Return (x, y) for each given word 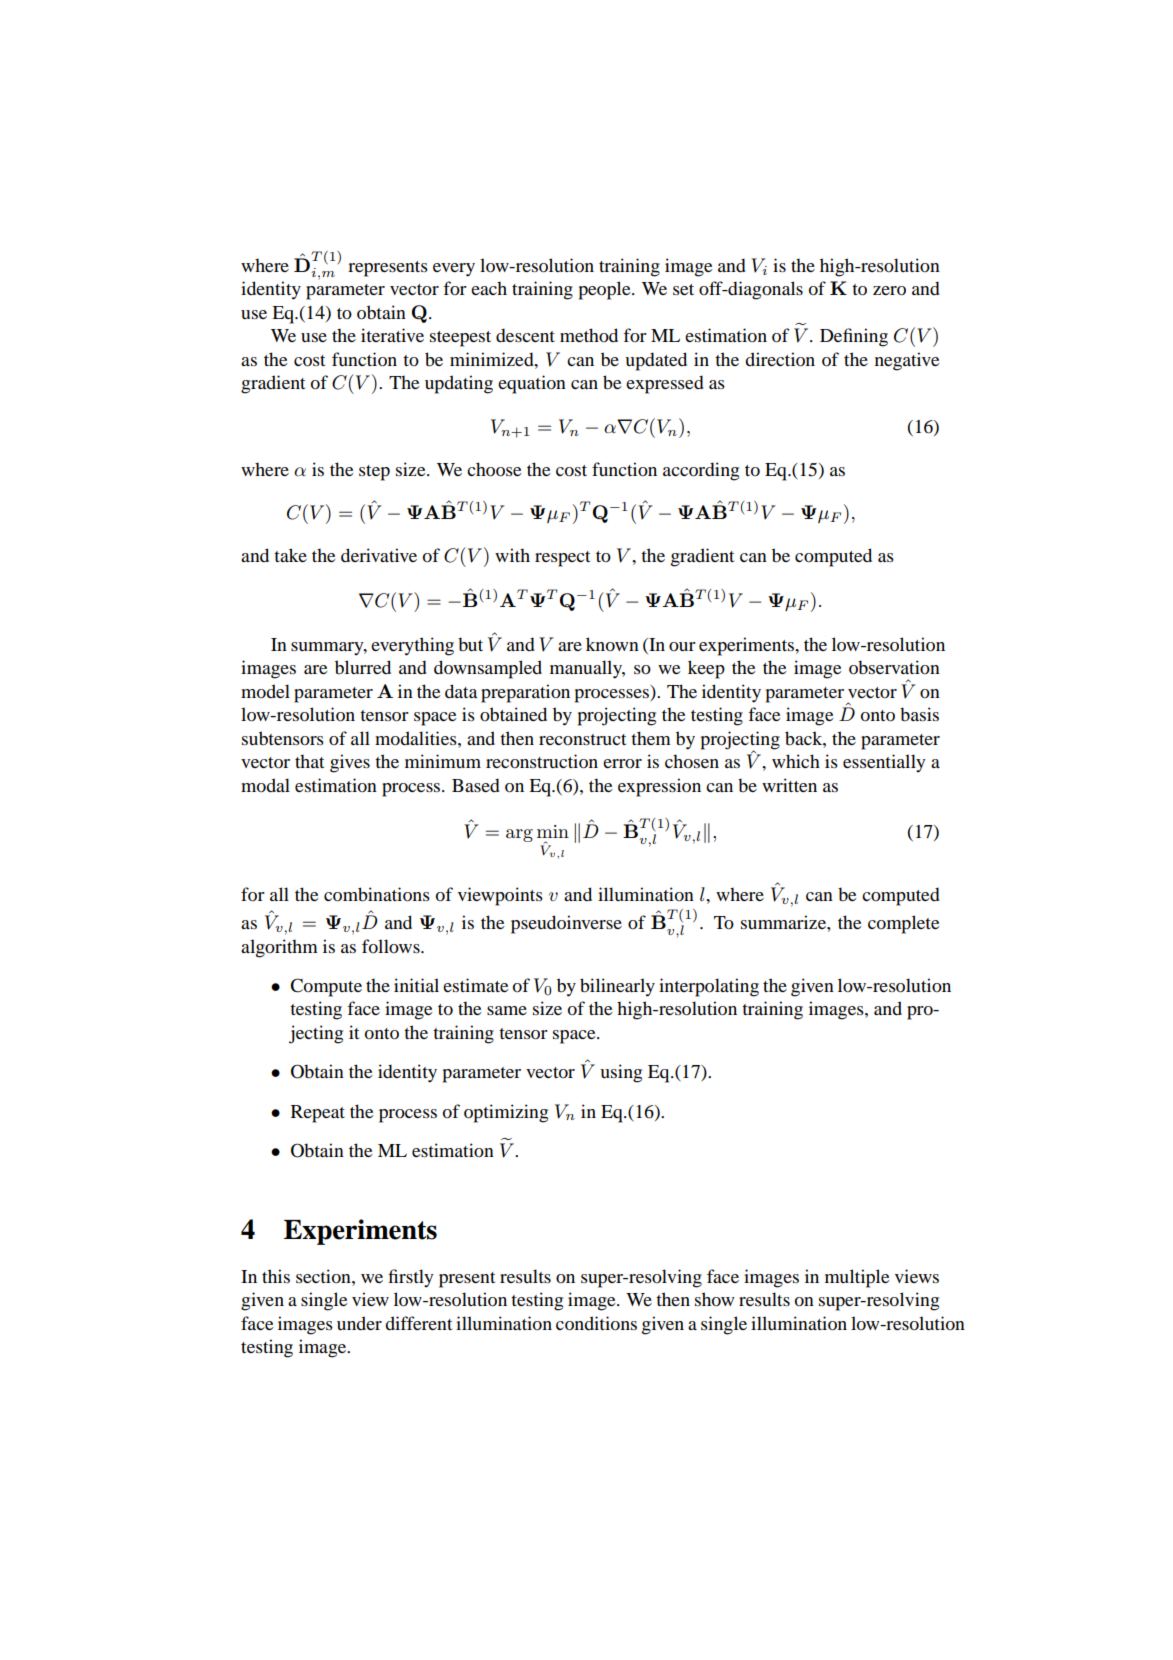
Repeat (318, 1114)
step (374, 473)
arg (519, 835)
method (589, 335)
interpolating (709, 987)
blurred (363, 667)
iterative (392, 335)
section (324, 1276)
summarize (784, 922)
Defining (854, 337)
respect (562, 559)
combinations (377, 894)
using (621, 1073)
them (651, 738)
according (701, 471)
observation (894, 667)
